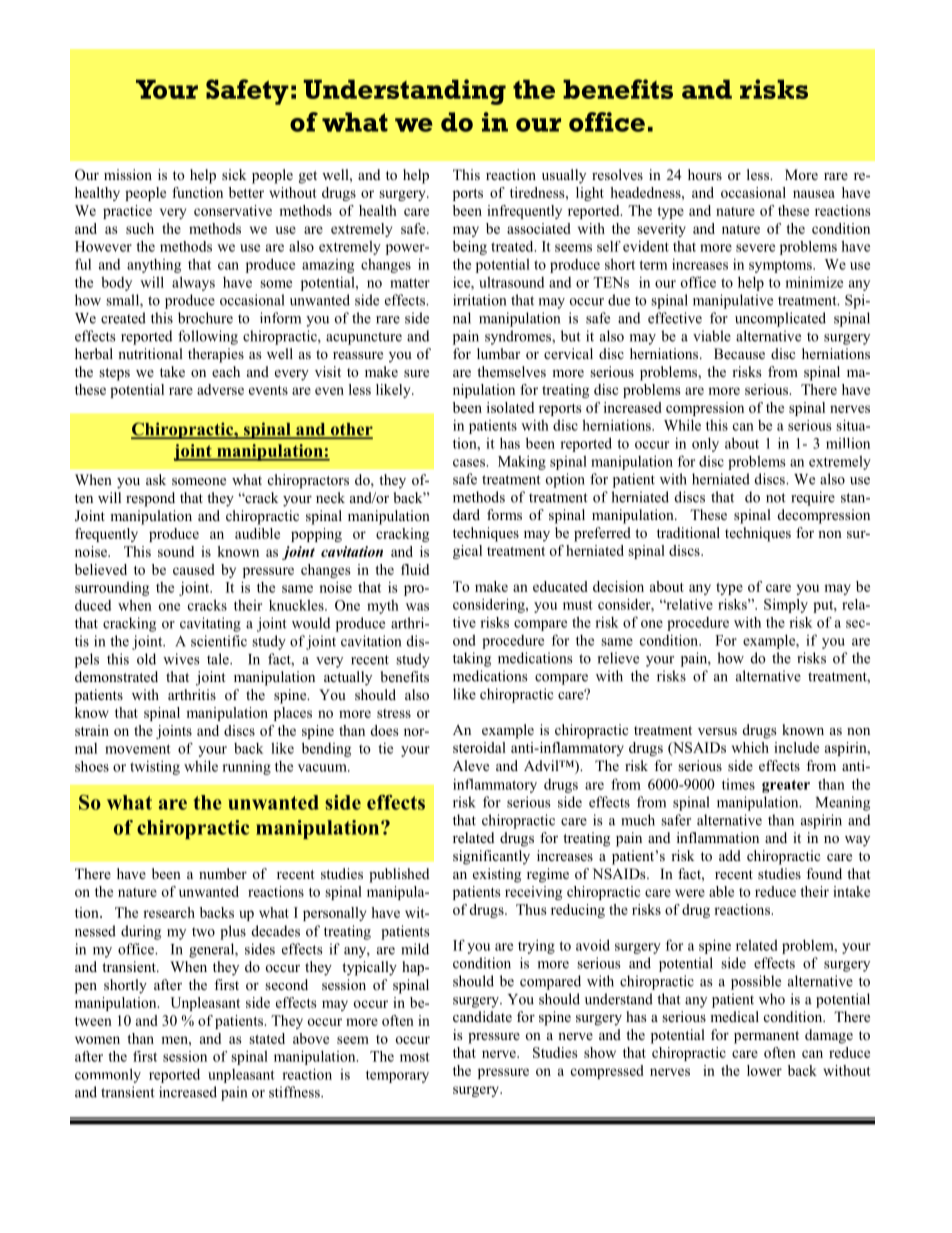 This screenshot has width=952, height=1233. I want to click on being, so click(470, 247).
